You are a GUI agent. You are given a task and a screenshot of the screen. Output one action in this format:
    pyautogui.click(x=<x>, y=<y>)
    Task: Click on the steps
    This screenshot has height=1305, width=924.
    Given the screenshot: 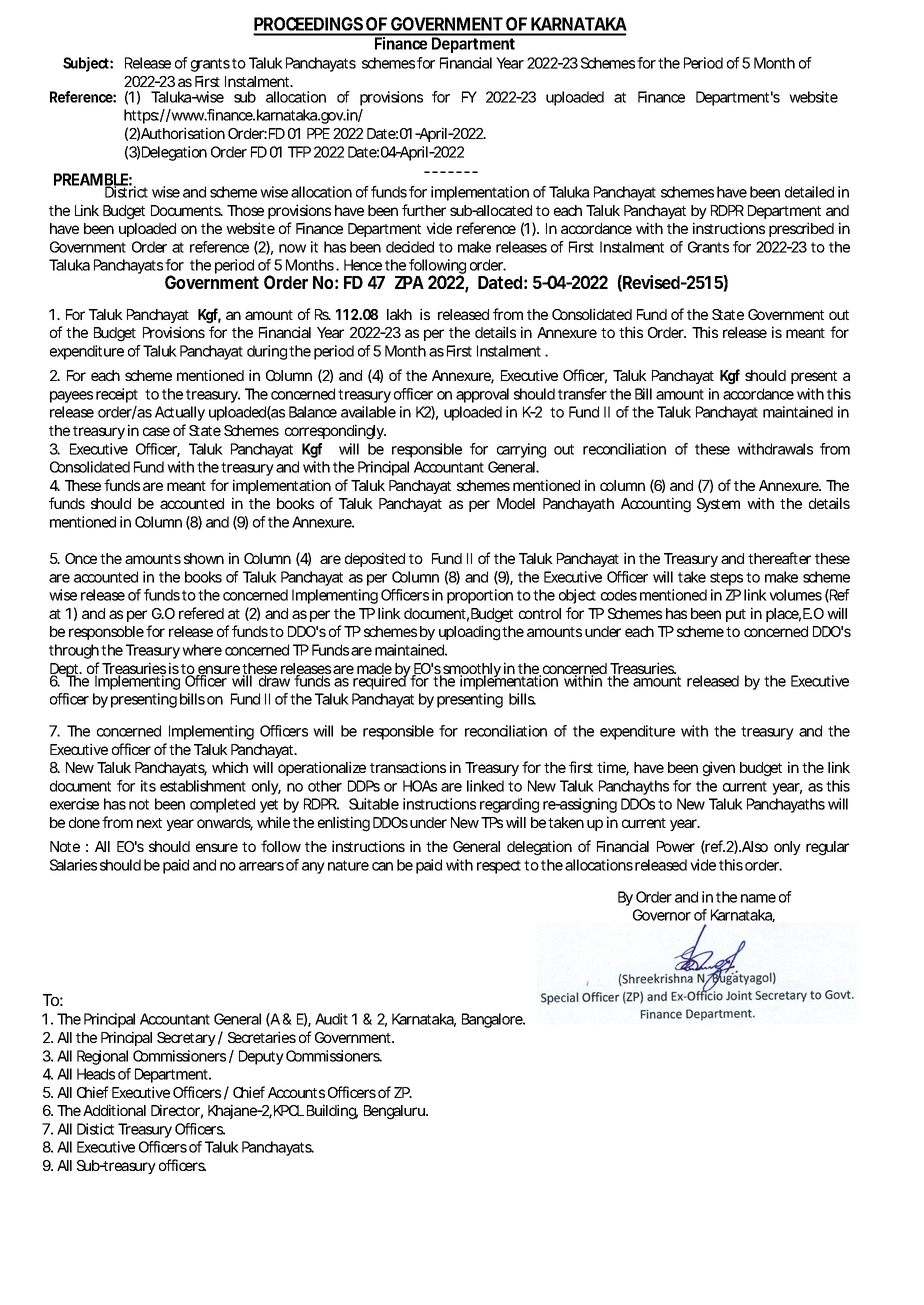 What is the action you would take?
    pyautogui.click(x=726, y=579)
